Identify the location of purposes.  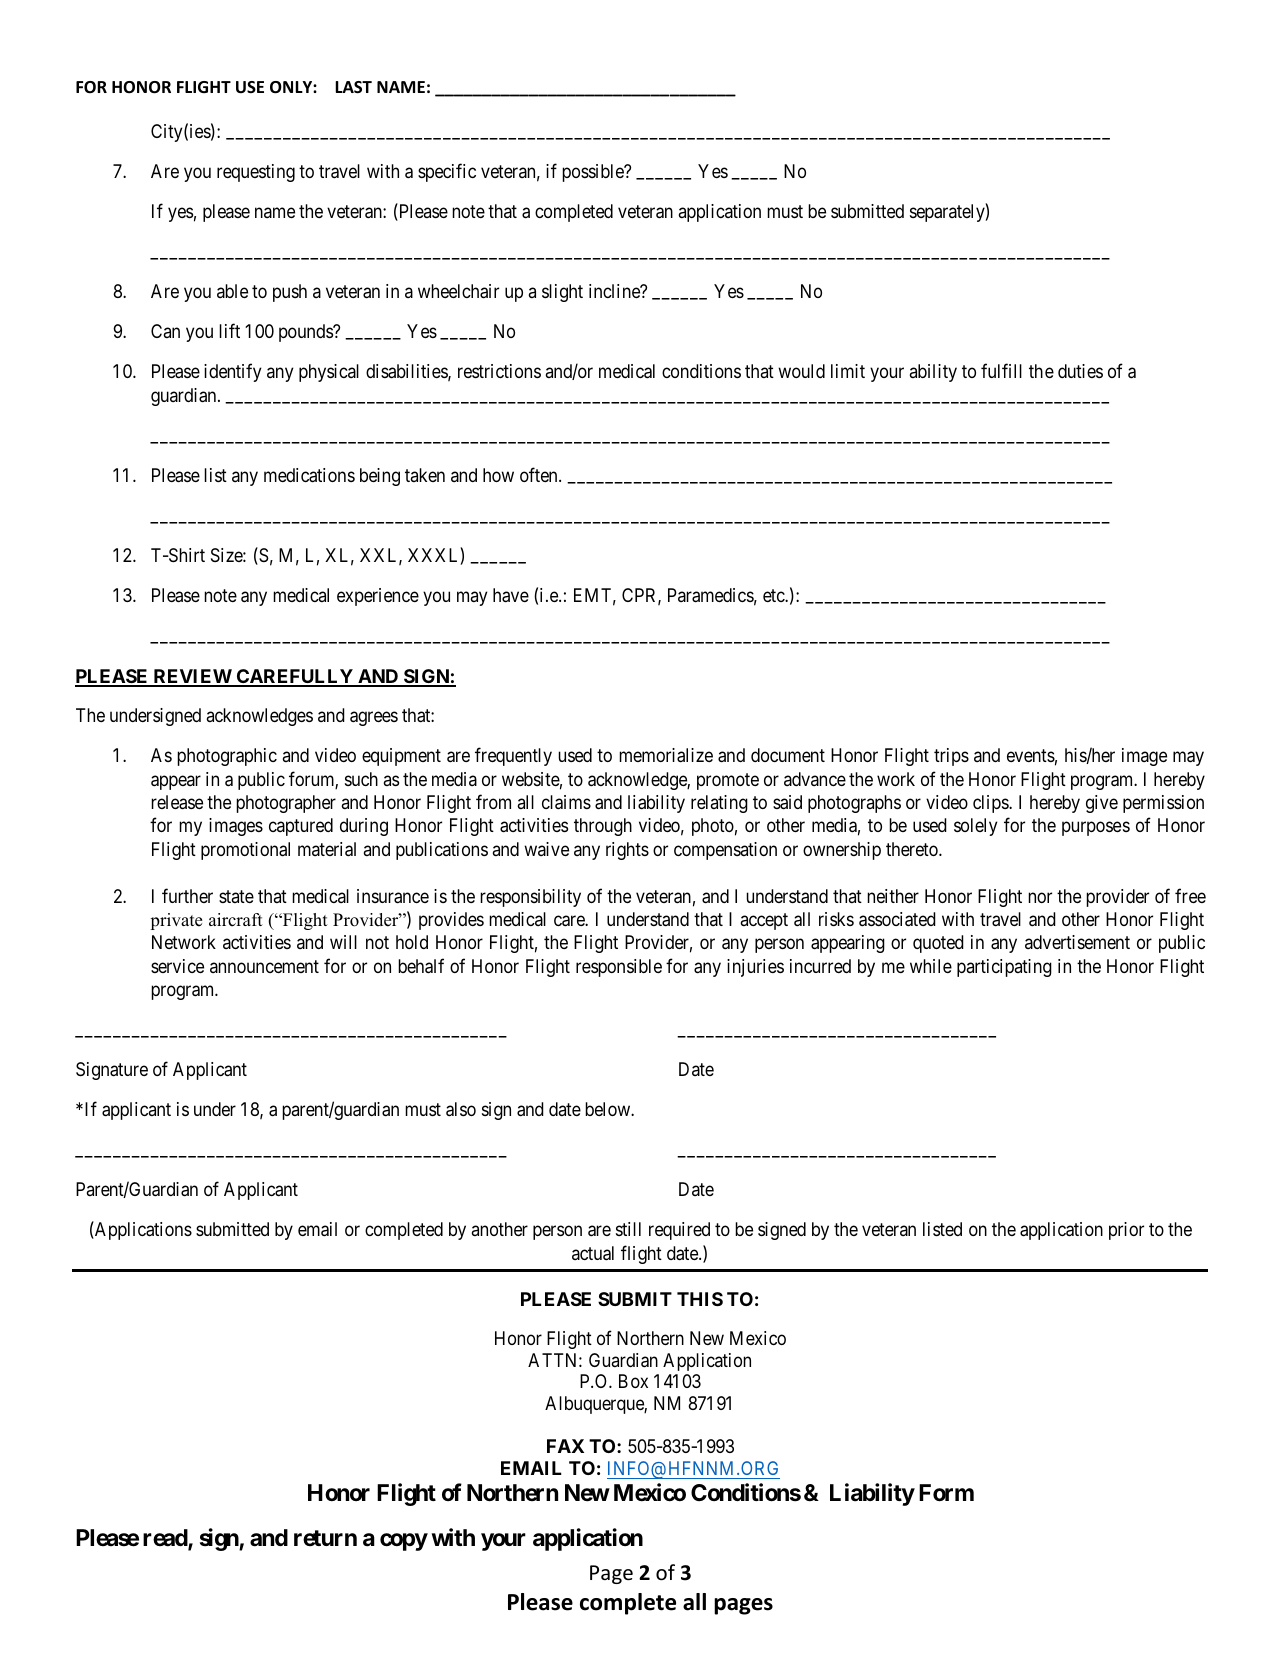
(1096, 829).
